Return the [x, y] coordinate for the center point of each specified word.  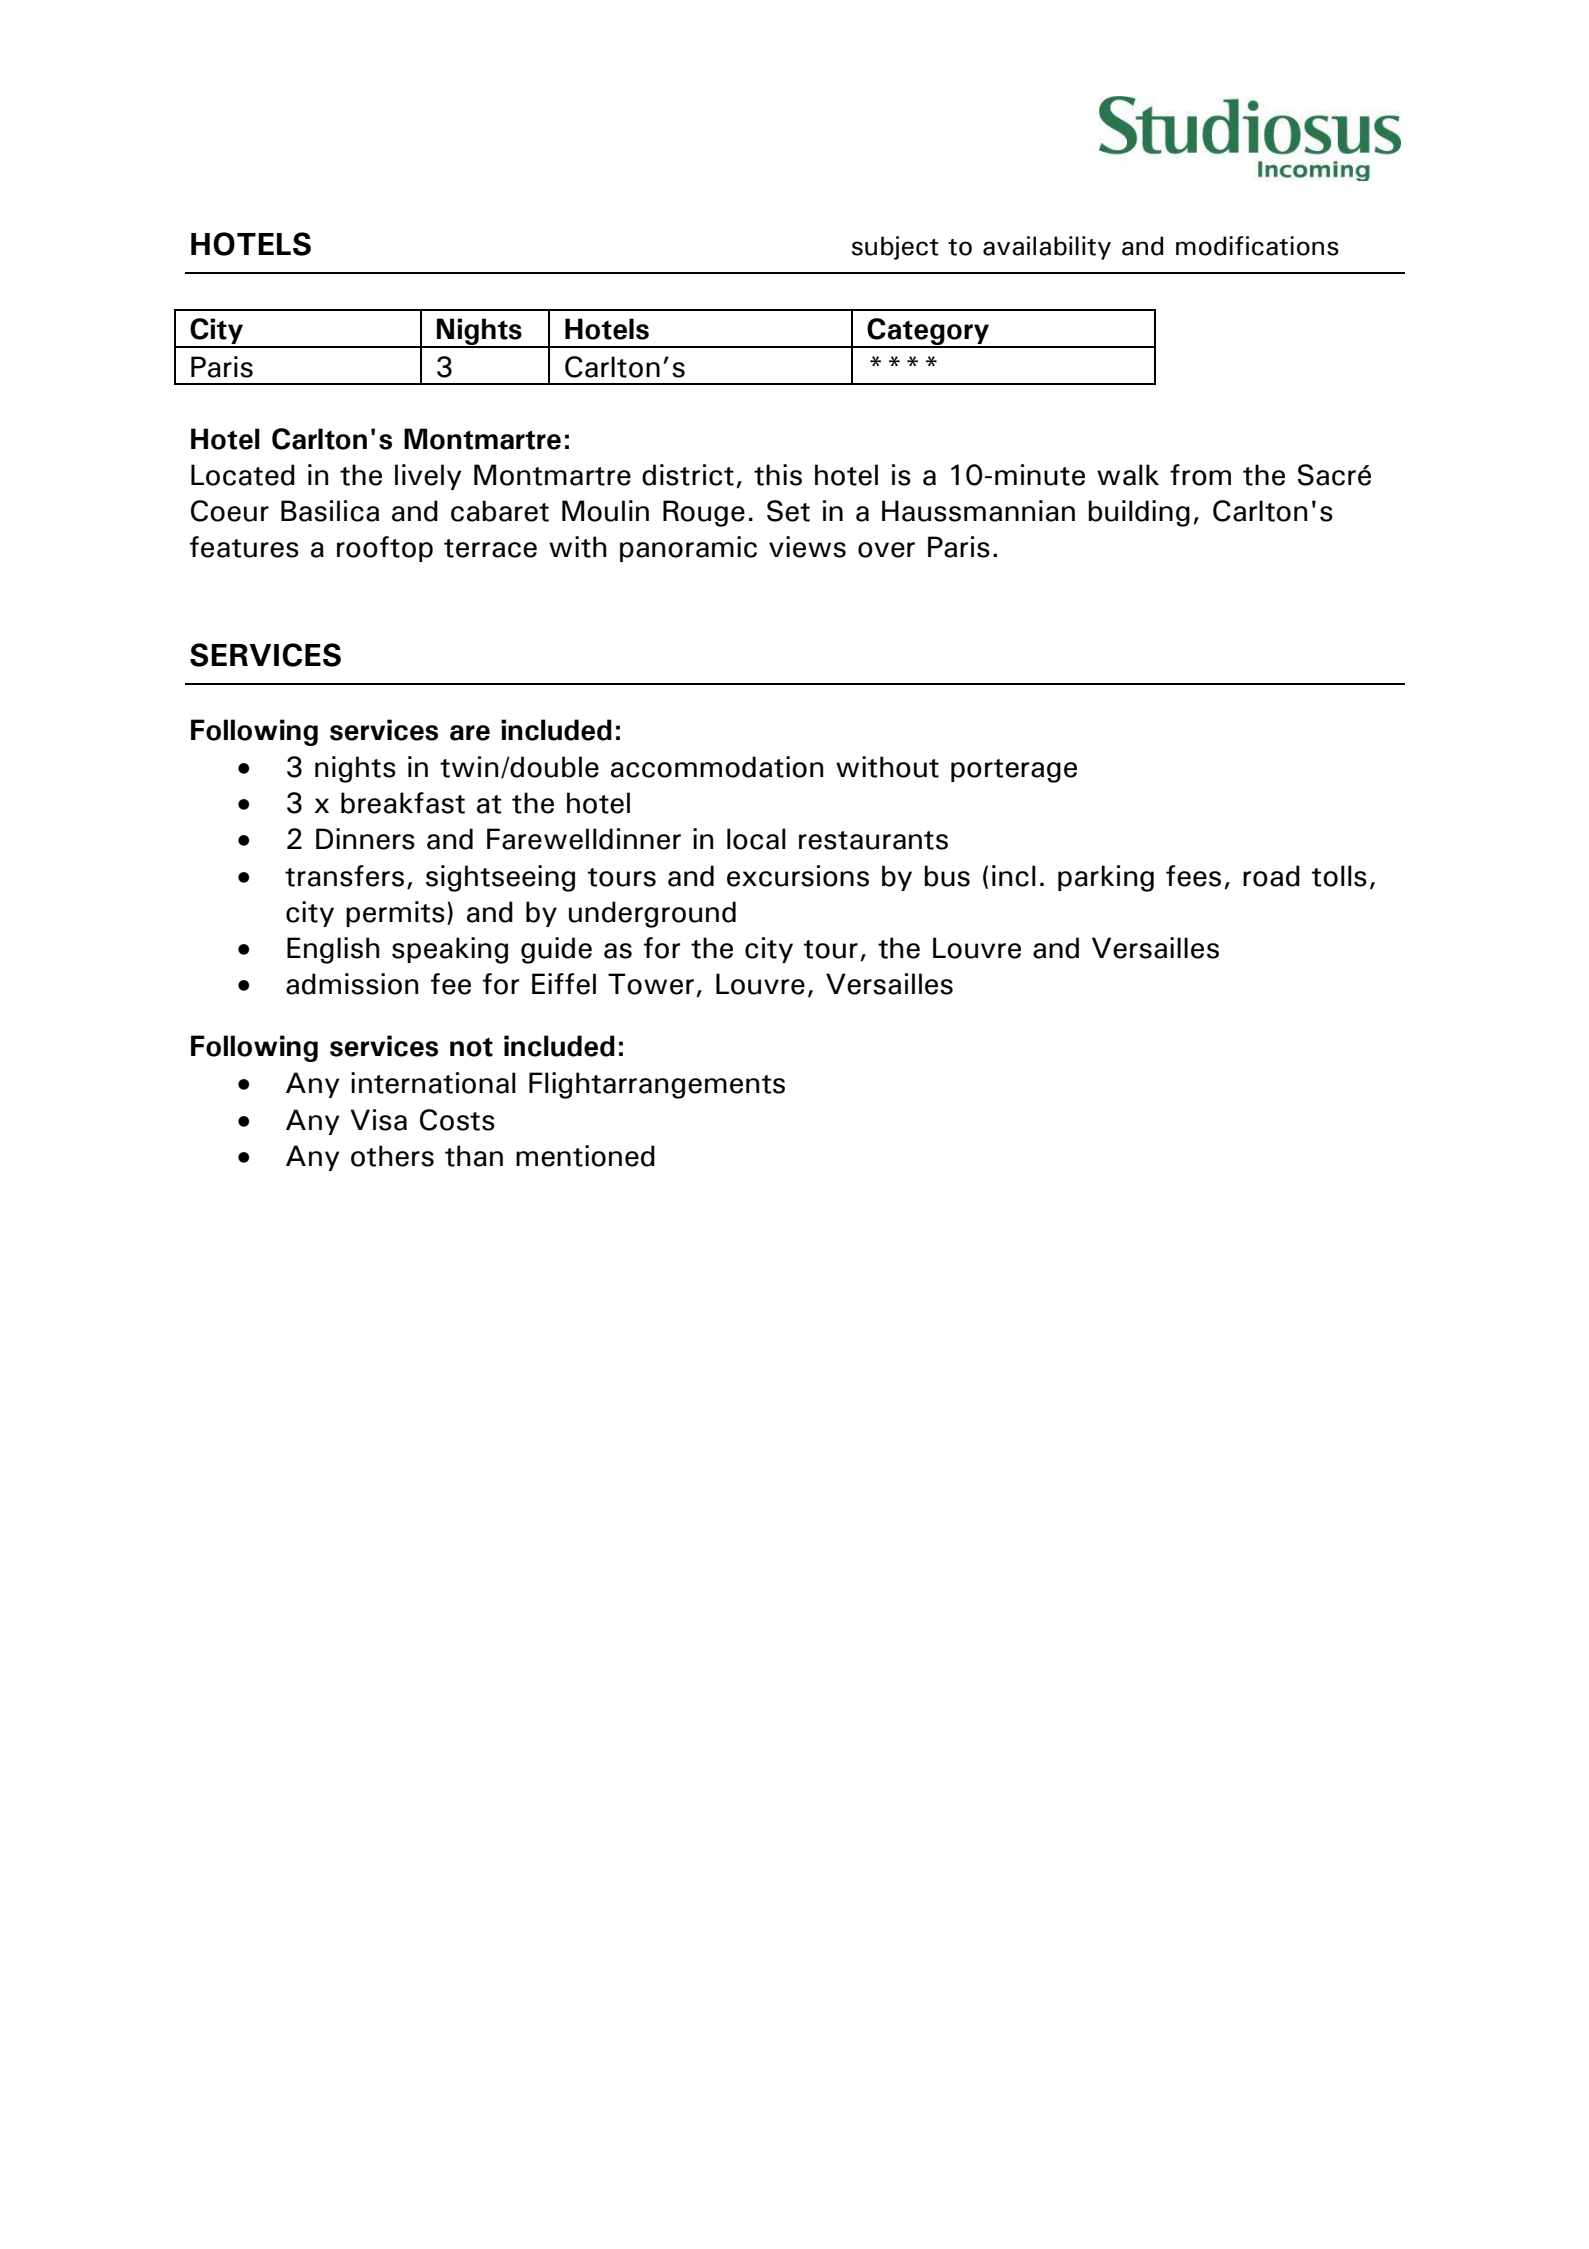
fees [1193, 876]
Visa [378, 1120]
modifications [1257, 246]
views [807, 547]
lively [428, 477]
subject [895, 248]
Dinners [365, 839]
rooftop [385, 549]
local [756, 839]
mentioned [585, 1156]
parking [1106, 878]
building [1139, 513]
